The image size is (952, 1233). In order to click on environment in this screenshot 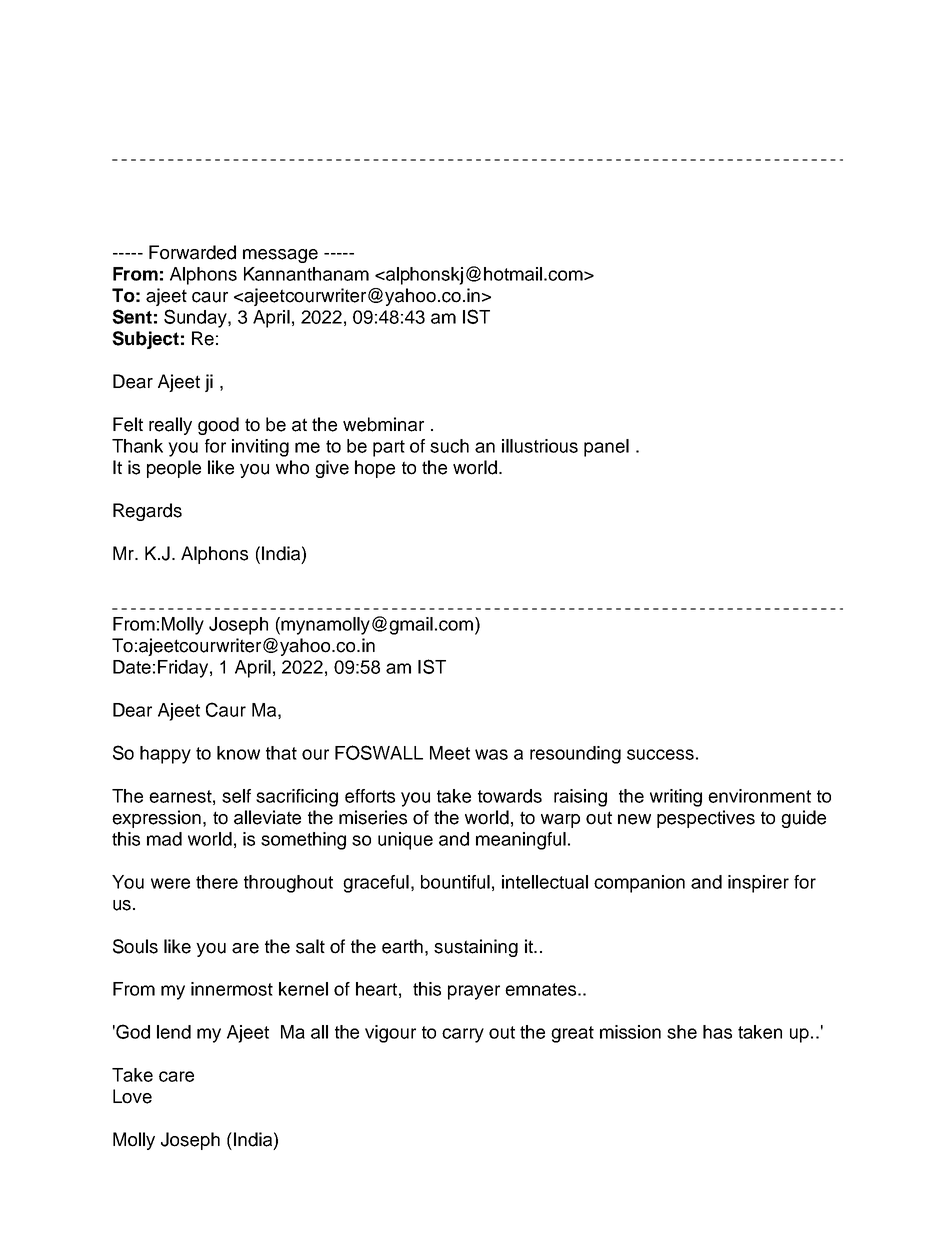, I will do `click(759, 796)`.
